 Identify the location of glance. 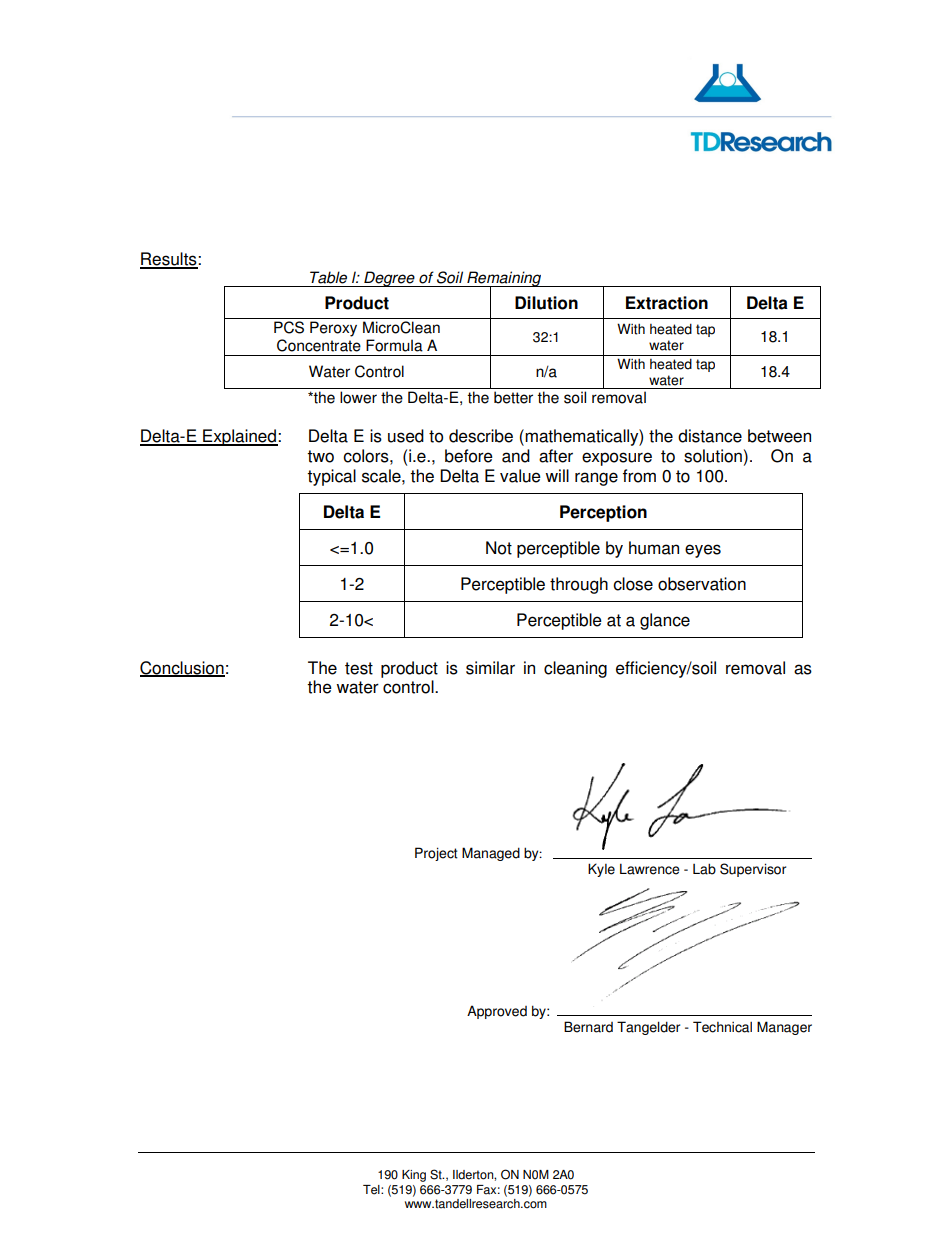
(665, 621).
